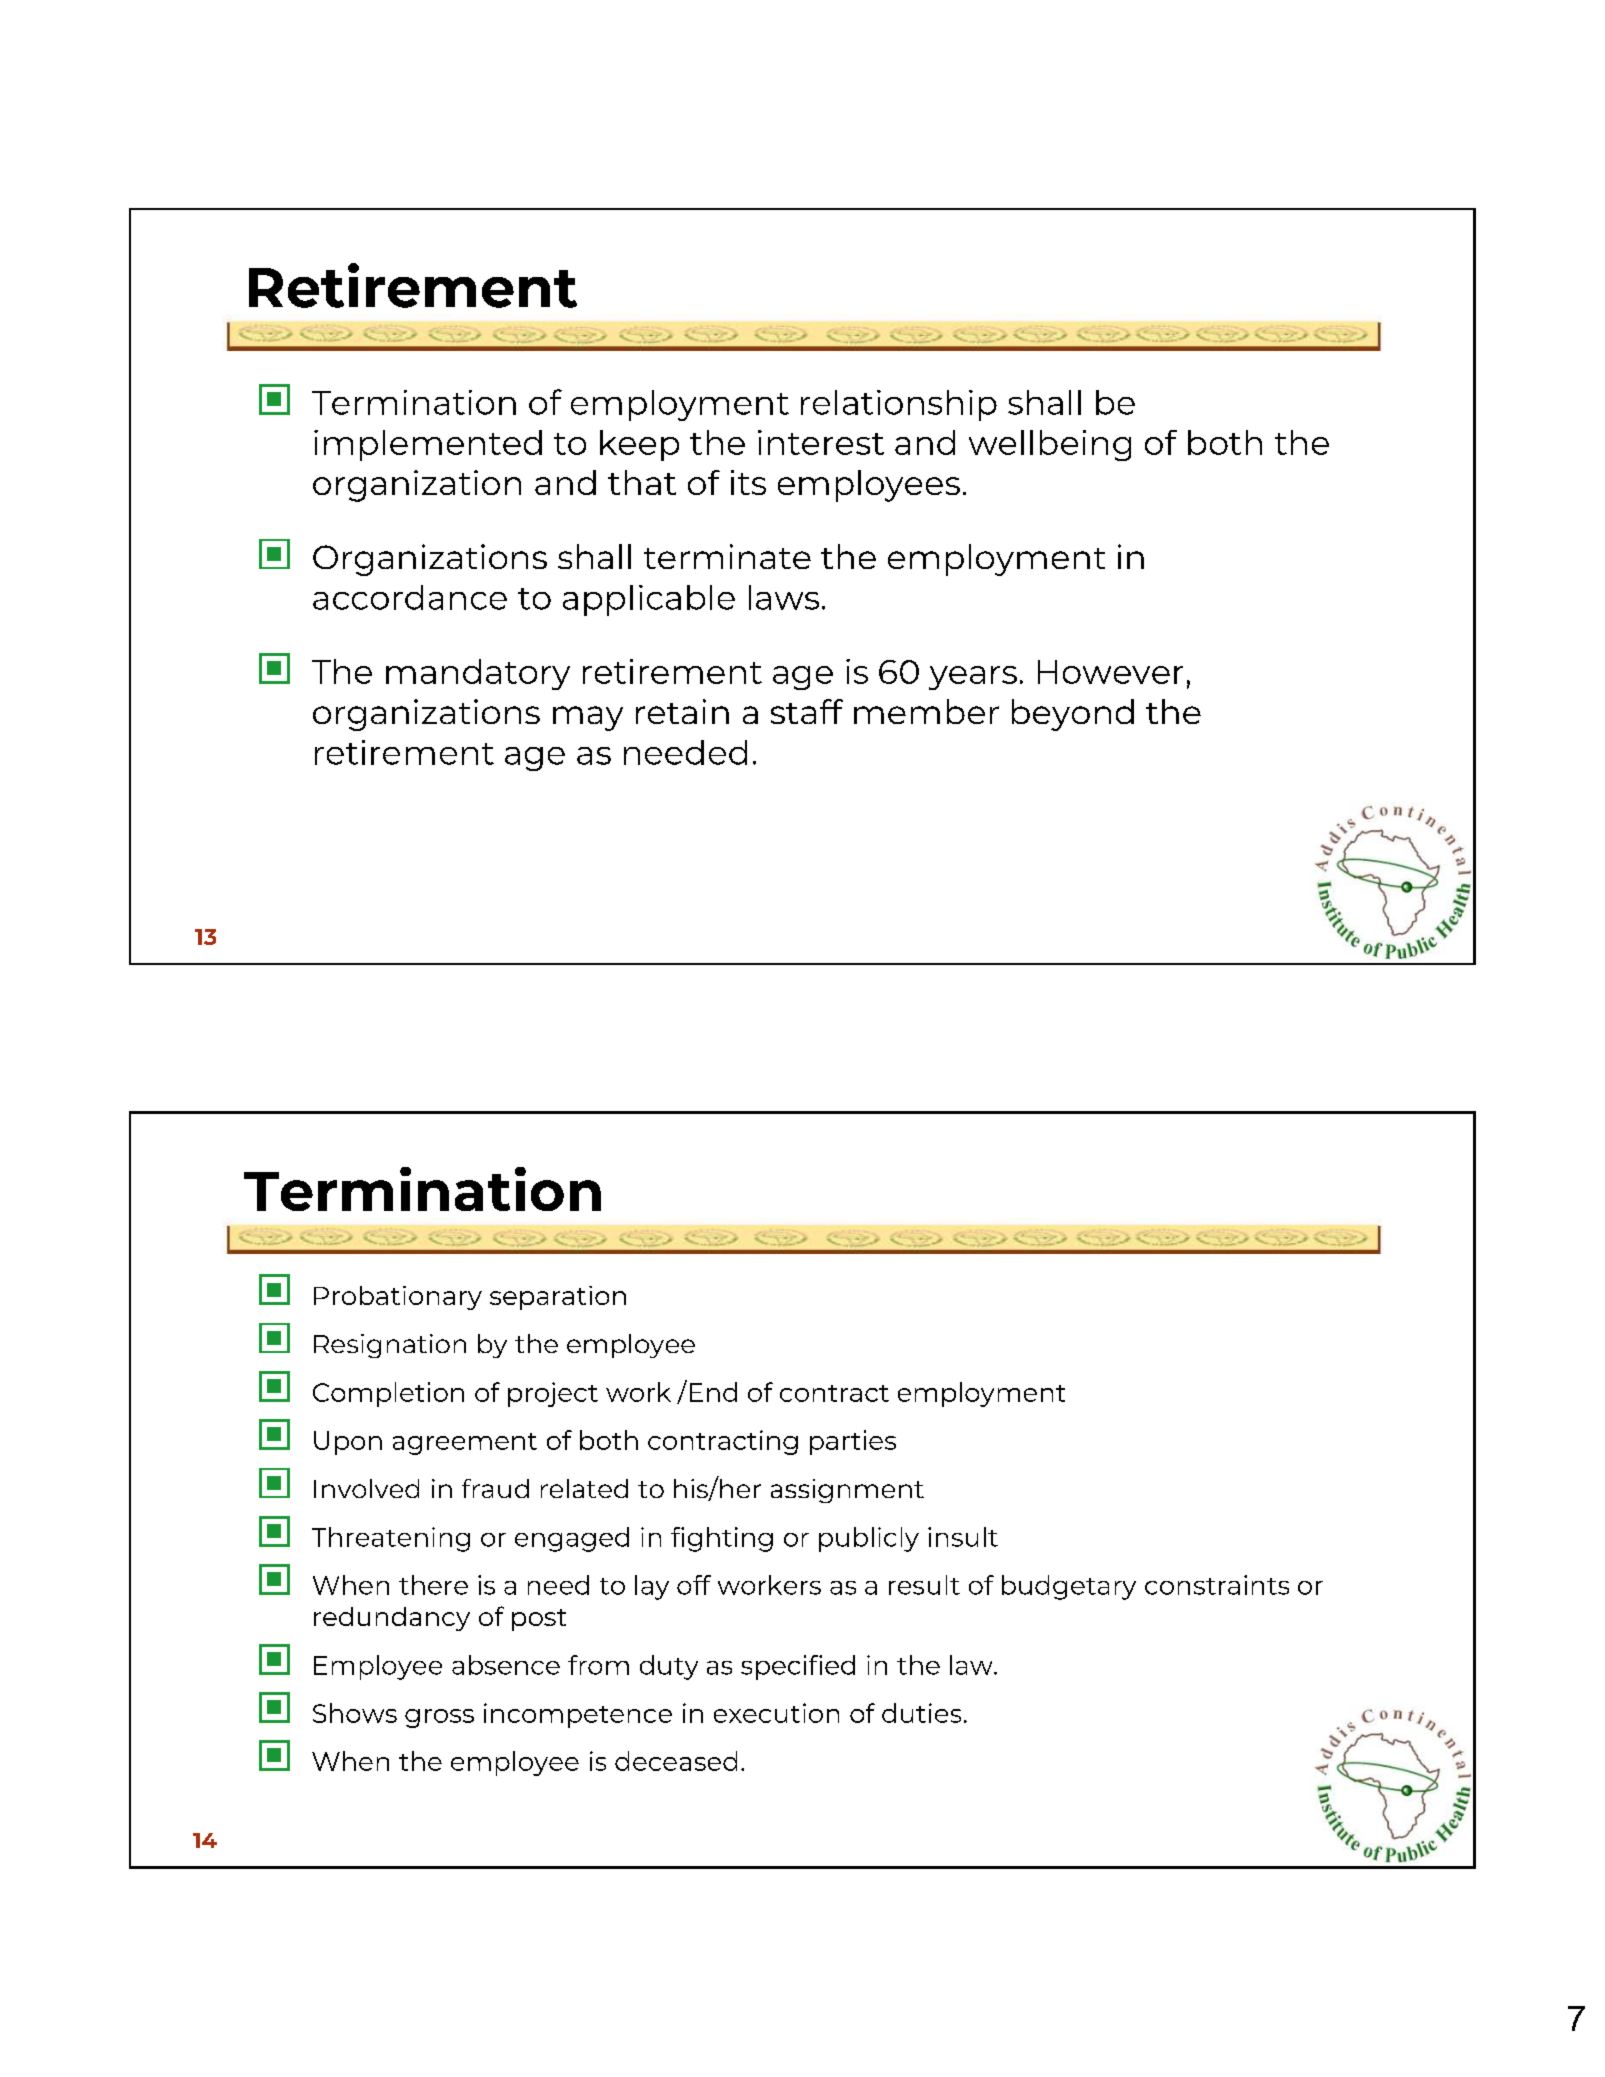 Image resolution: width=1605 pixels, height=2077 pixels. What do you see at coordinates (428, 445) in the image?
I see `implemented` at bounding box center [428, 445].
